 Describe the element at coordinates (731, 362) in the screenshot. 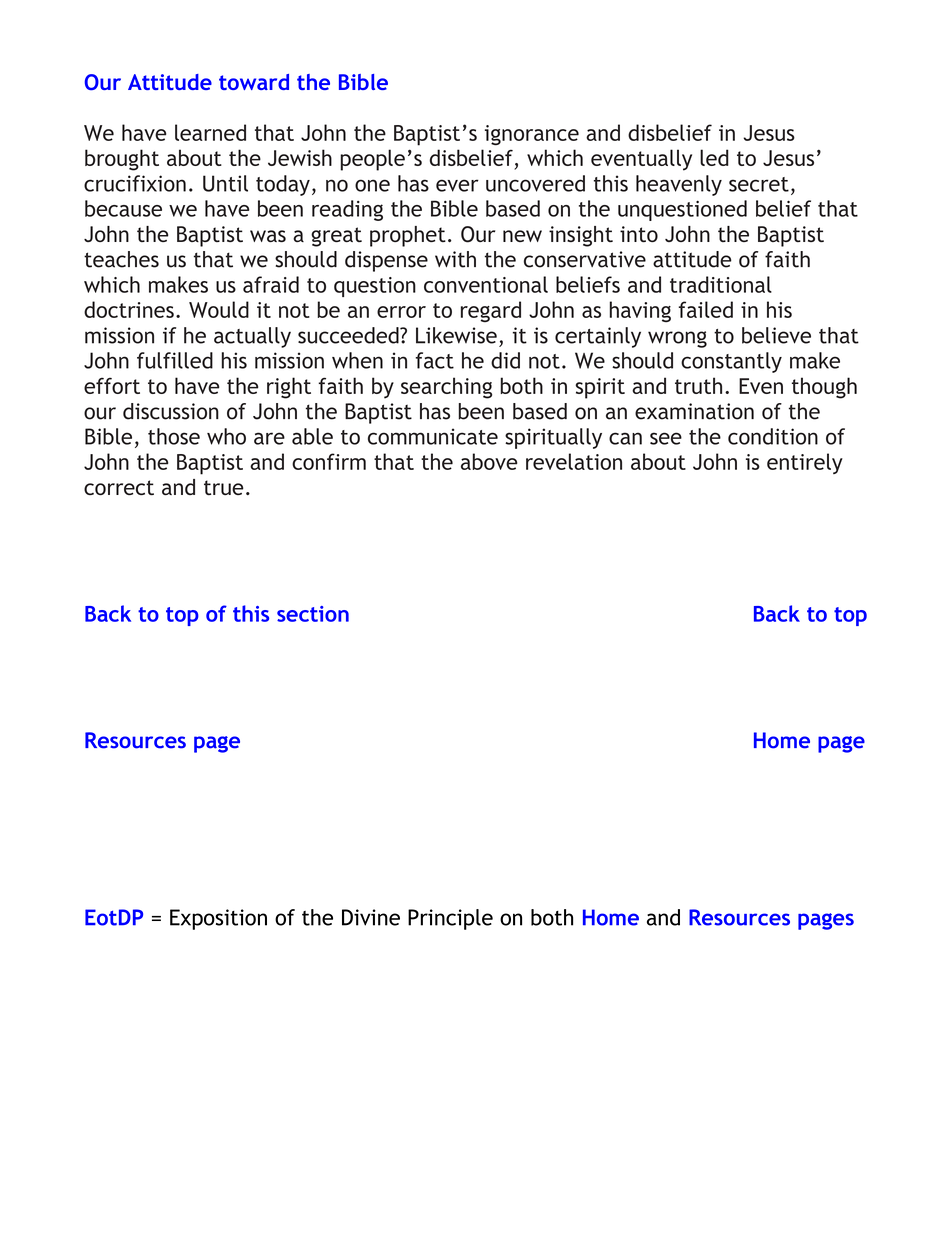

I see `constantly` at that location.
